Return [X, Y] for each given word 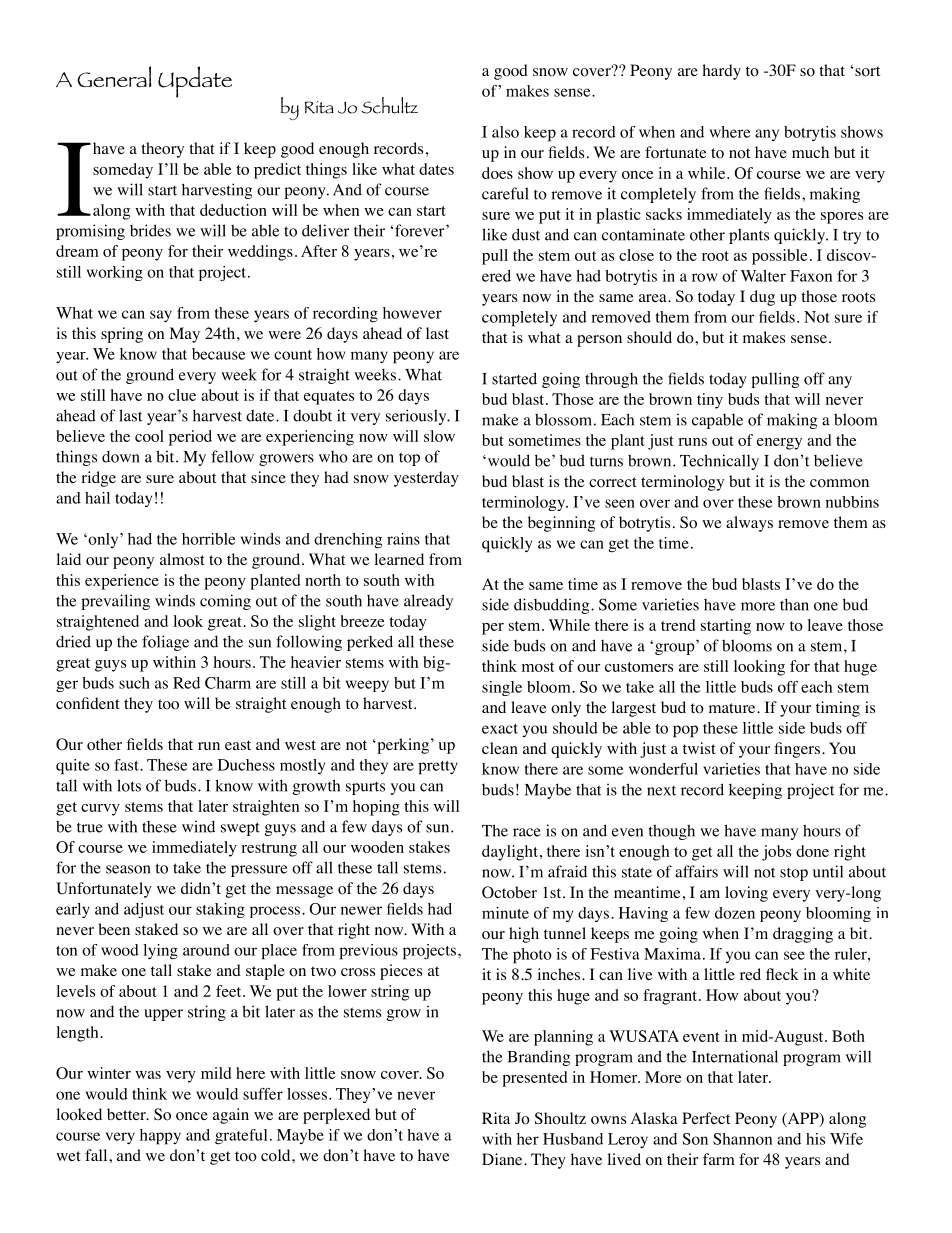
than [794, 604]
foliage [165, 643]
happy [160, 1137]
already [428, 602]
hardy [721, 72]
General [114, 76]
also [505, 132]
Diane [503, 1159]
